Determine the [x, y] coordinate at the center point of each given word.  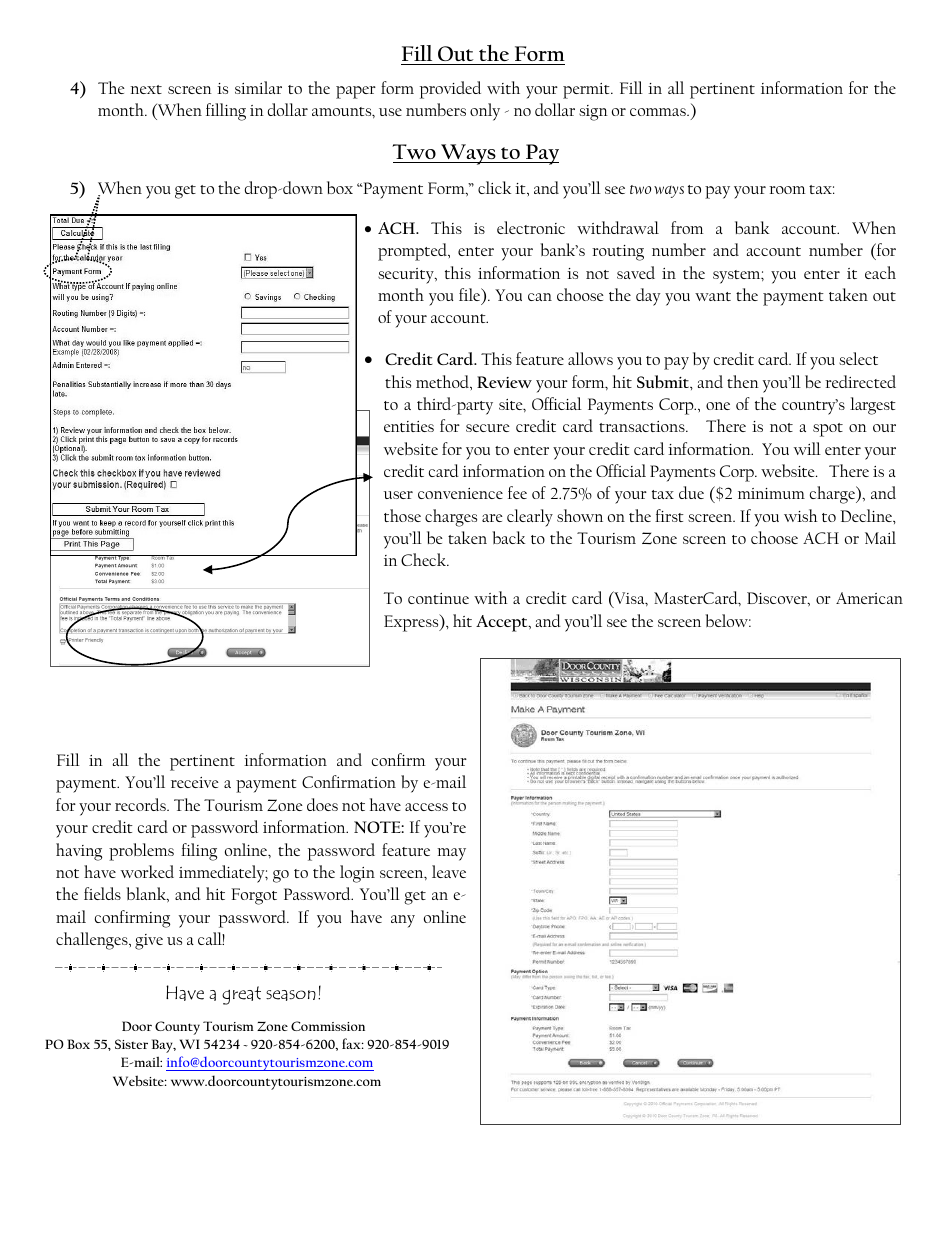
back [508, 537]
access [426, 807]
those [402, 515]
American [869, 598]
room [787, 190]
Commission [328, 1026]
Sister [131, 1044]
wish [801, 515]
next [146, 89]
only [485, 112]
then [743, 381]
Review [504, 382]
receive [195, 782]
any [403, 921]
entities [409, 426]
